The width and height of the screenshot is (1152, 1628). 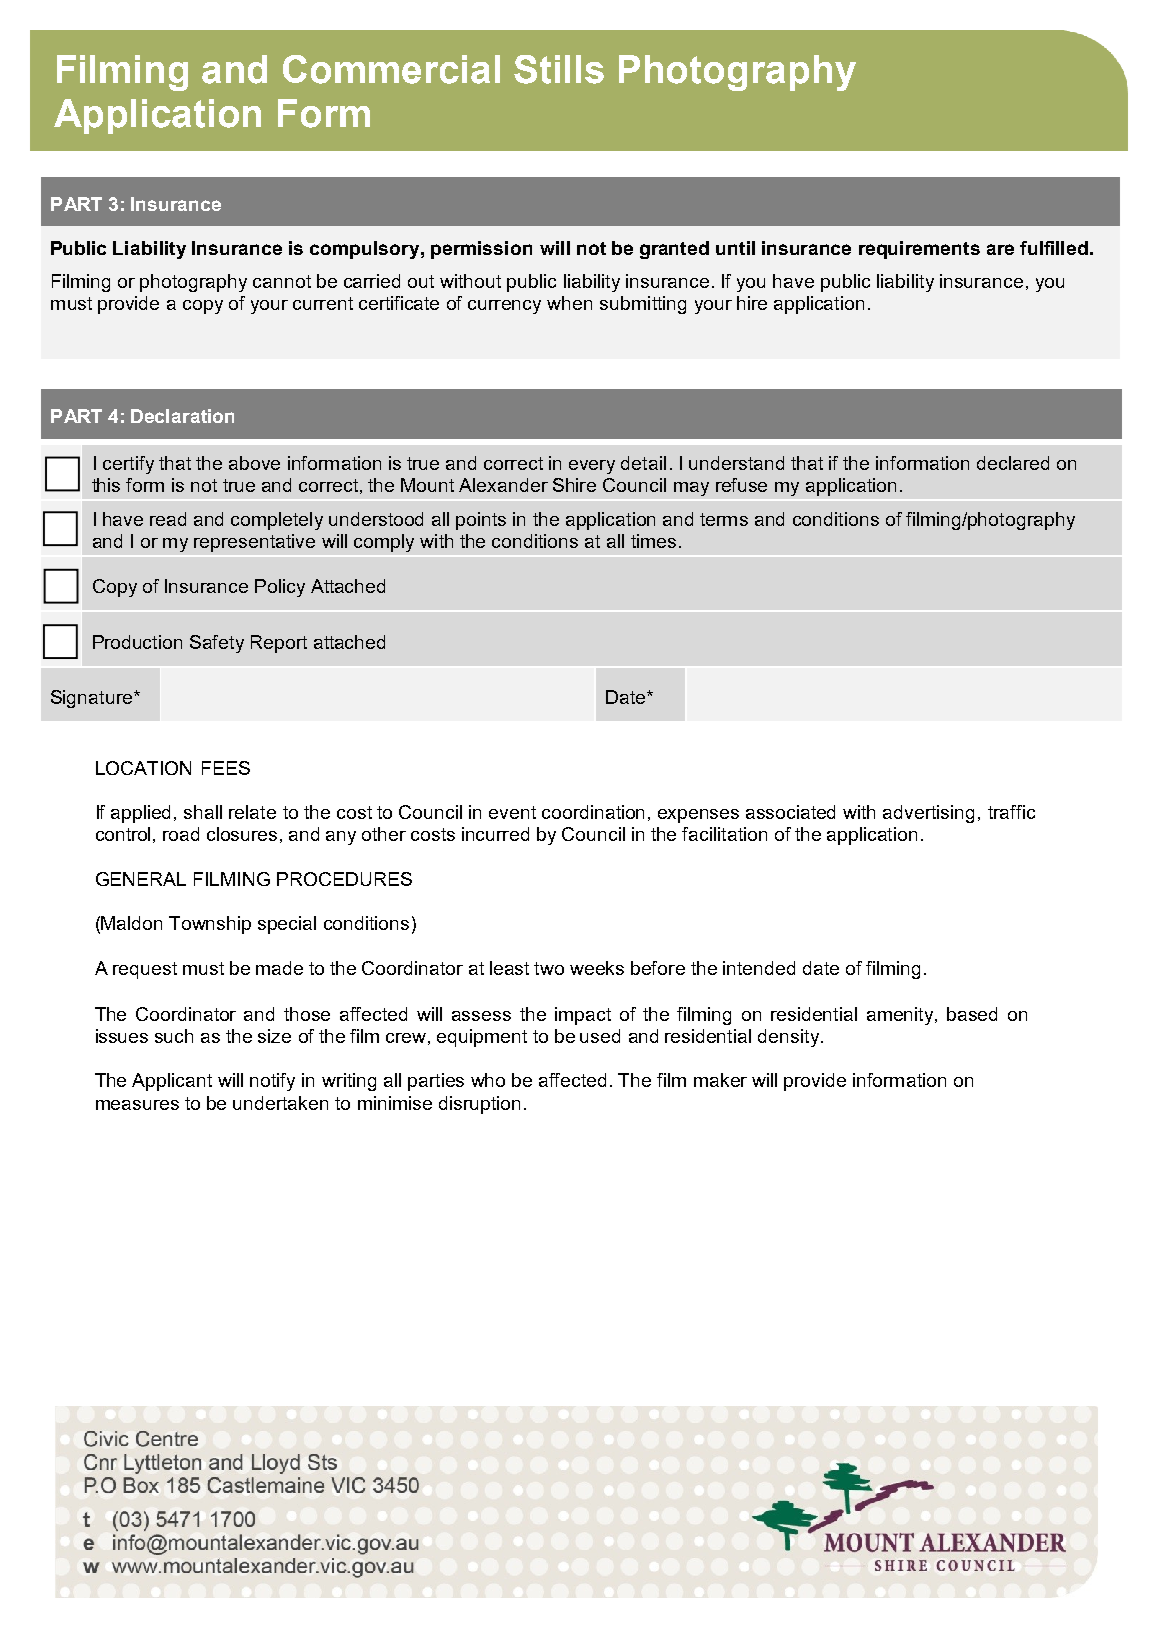 I want to click on Report, so click(x=279, y=644).
